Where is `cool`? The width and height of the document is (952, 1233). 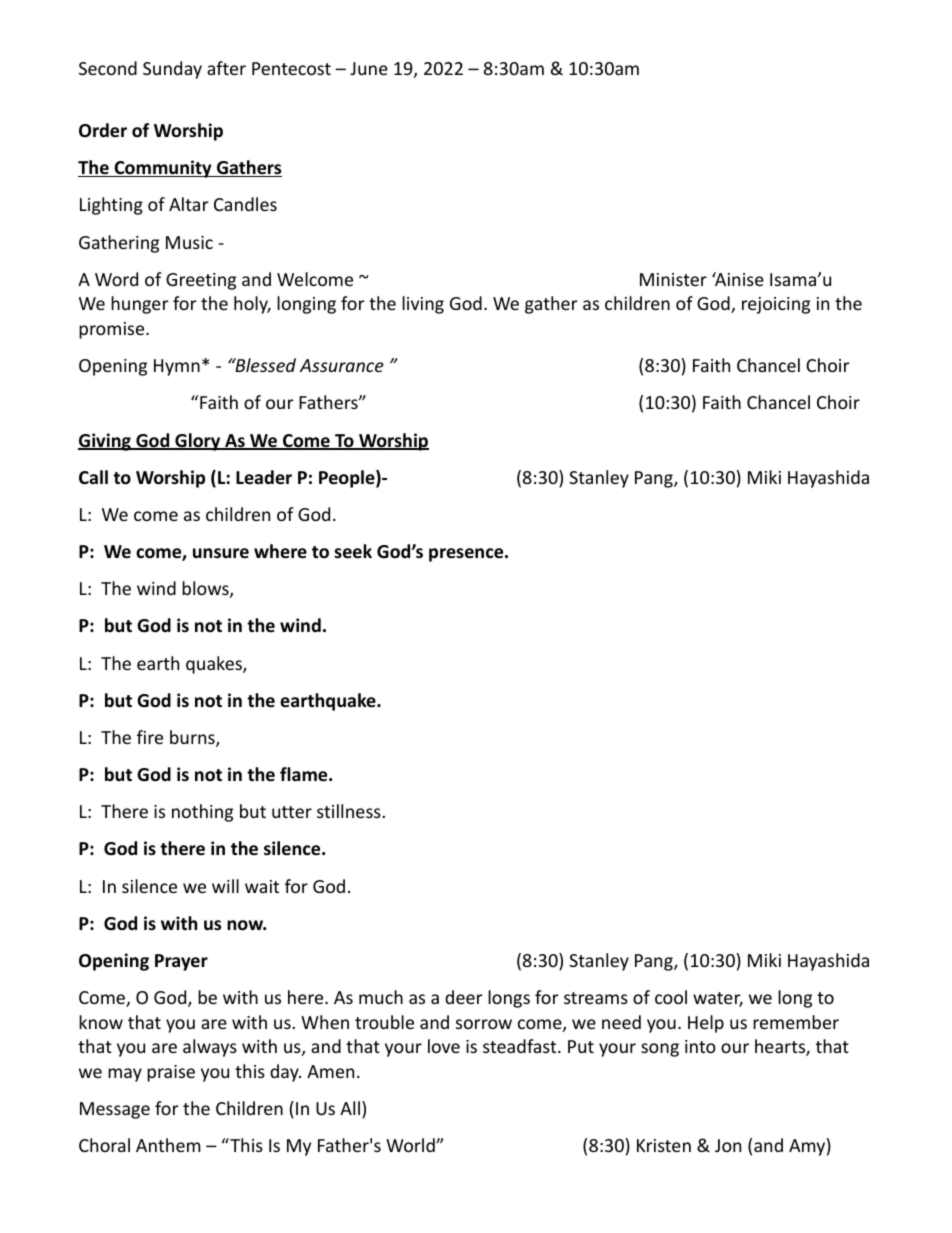
cool is located at coordinates (671, 997).
